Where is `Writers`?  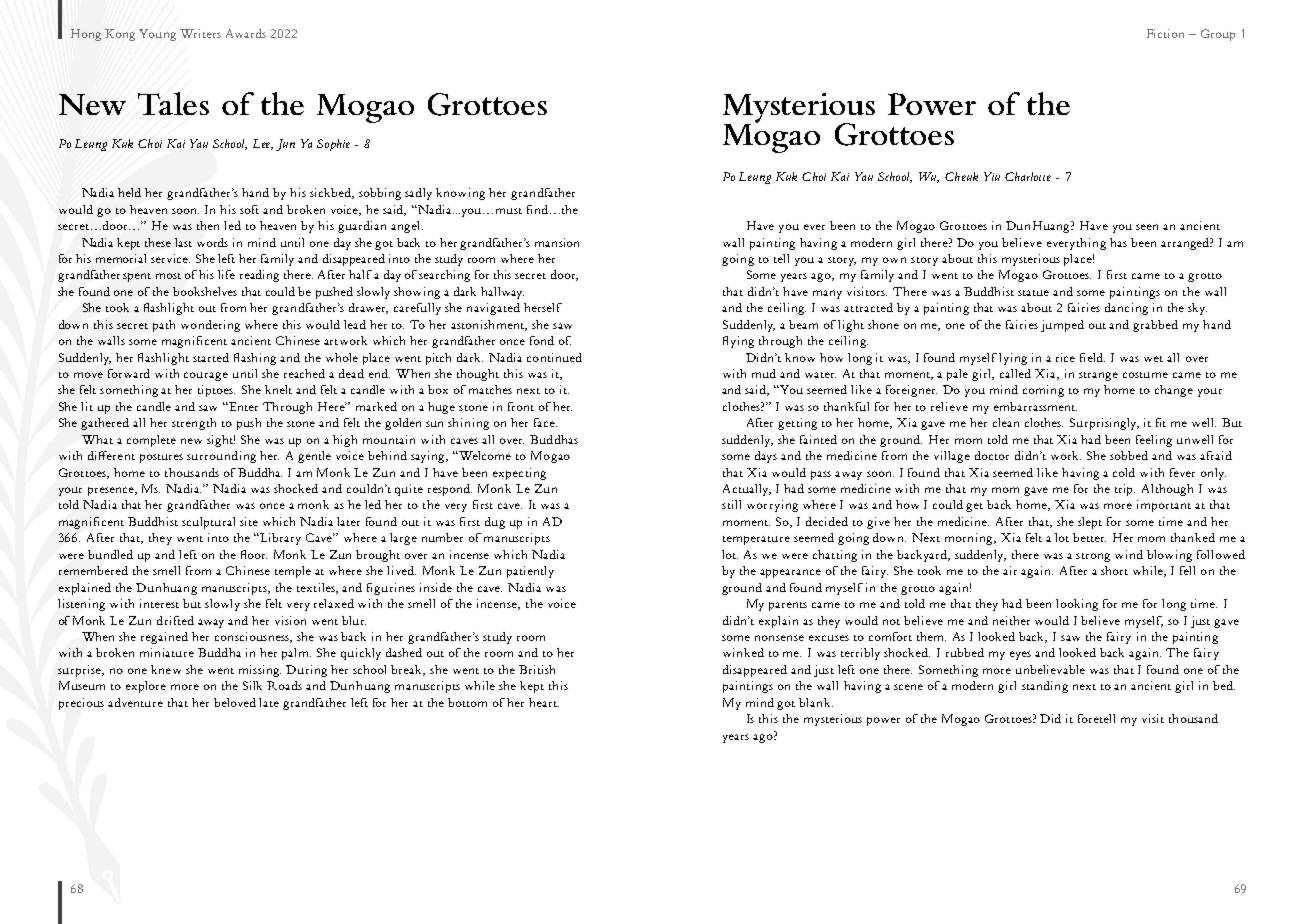 Writers is located at coordinates (200, 33).
